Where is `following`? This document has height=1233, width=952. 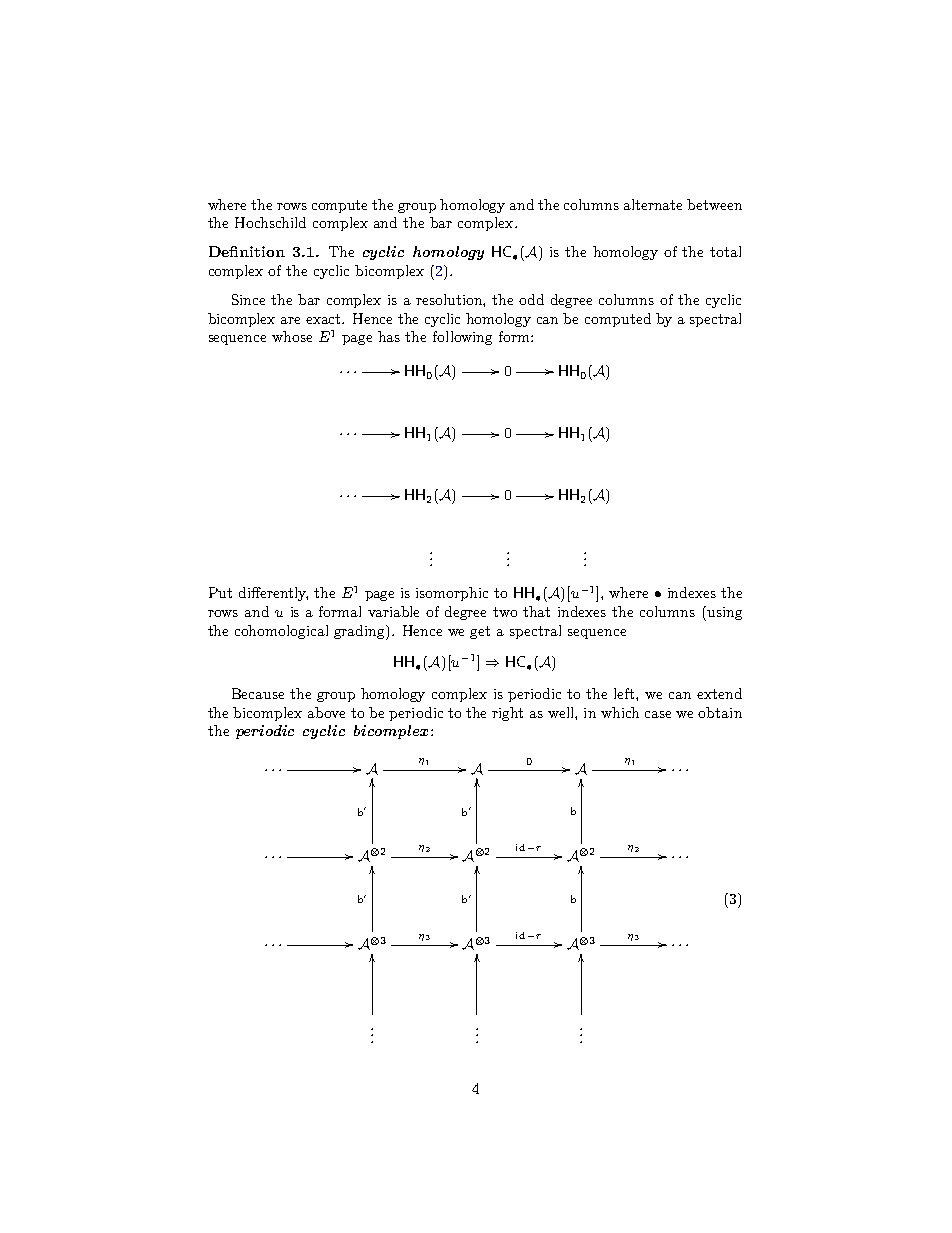 following is located at coordinates (462, 338).
